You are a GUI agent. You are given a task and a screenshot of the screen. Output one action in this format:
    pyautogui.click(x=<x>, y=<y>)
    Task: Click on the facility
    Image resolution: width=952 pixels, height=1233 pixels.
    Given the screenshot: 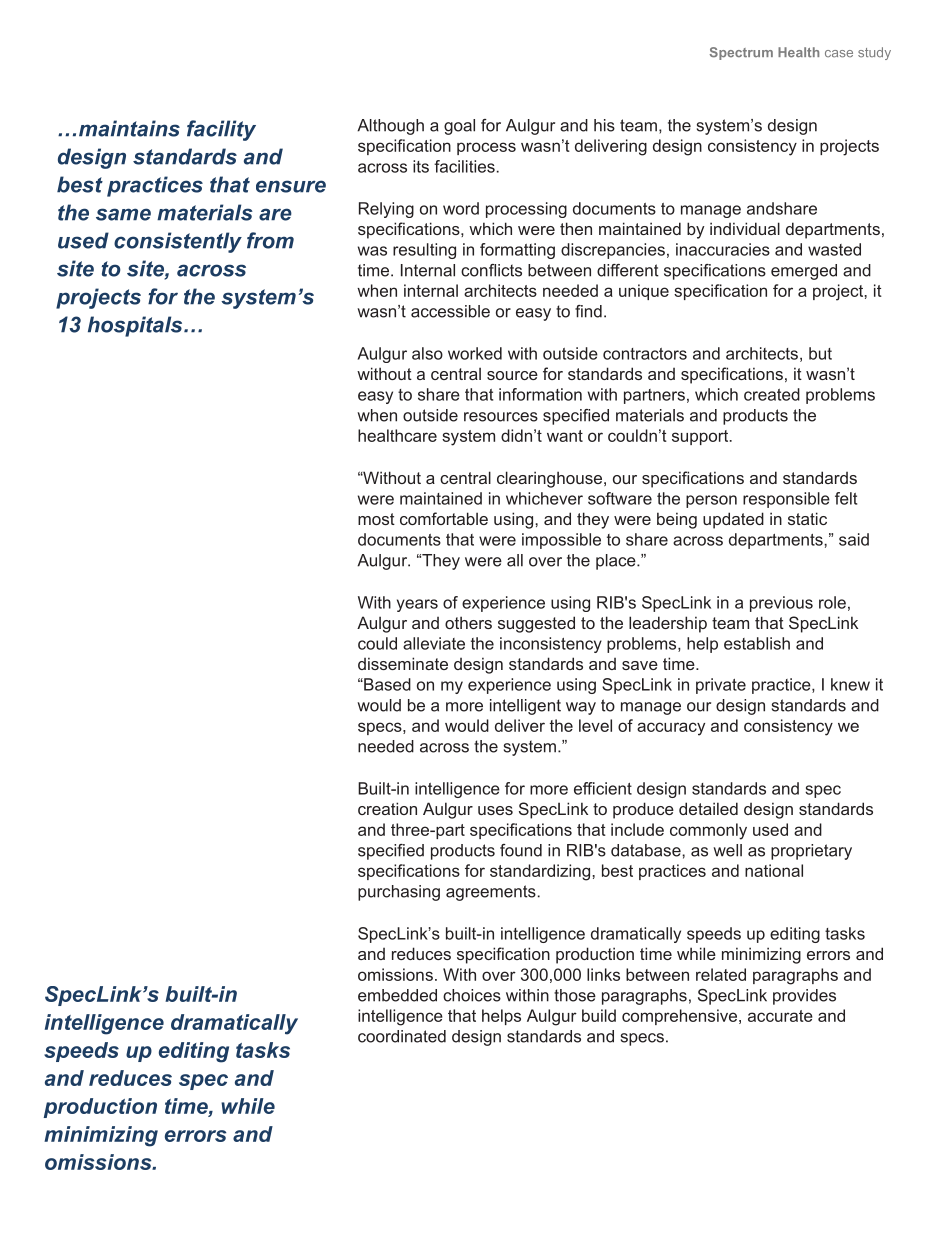 What is the action you would take?
    pyautogui.click(x=221, y=130)
